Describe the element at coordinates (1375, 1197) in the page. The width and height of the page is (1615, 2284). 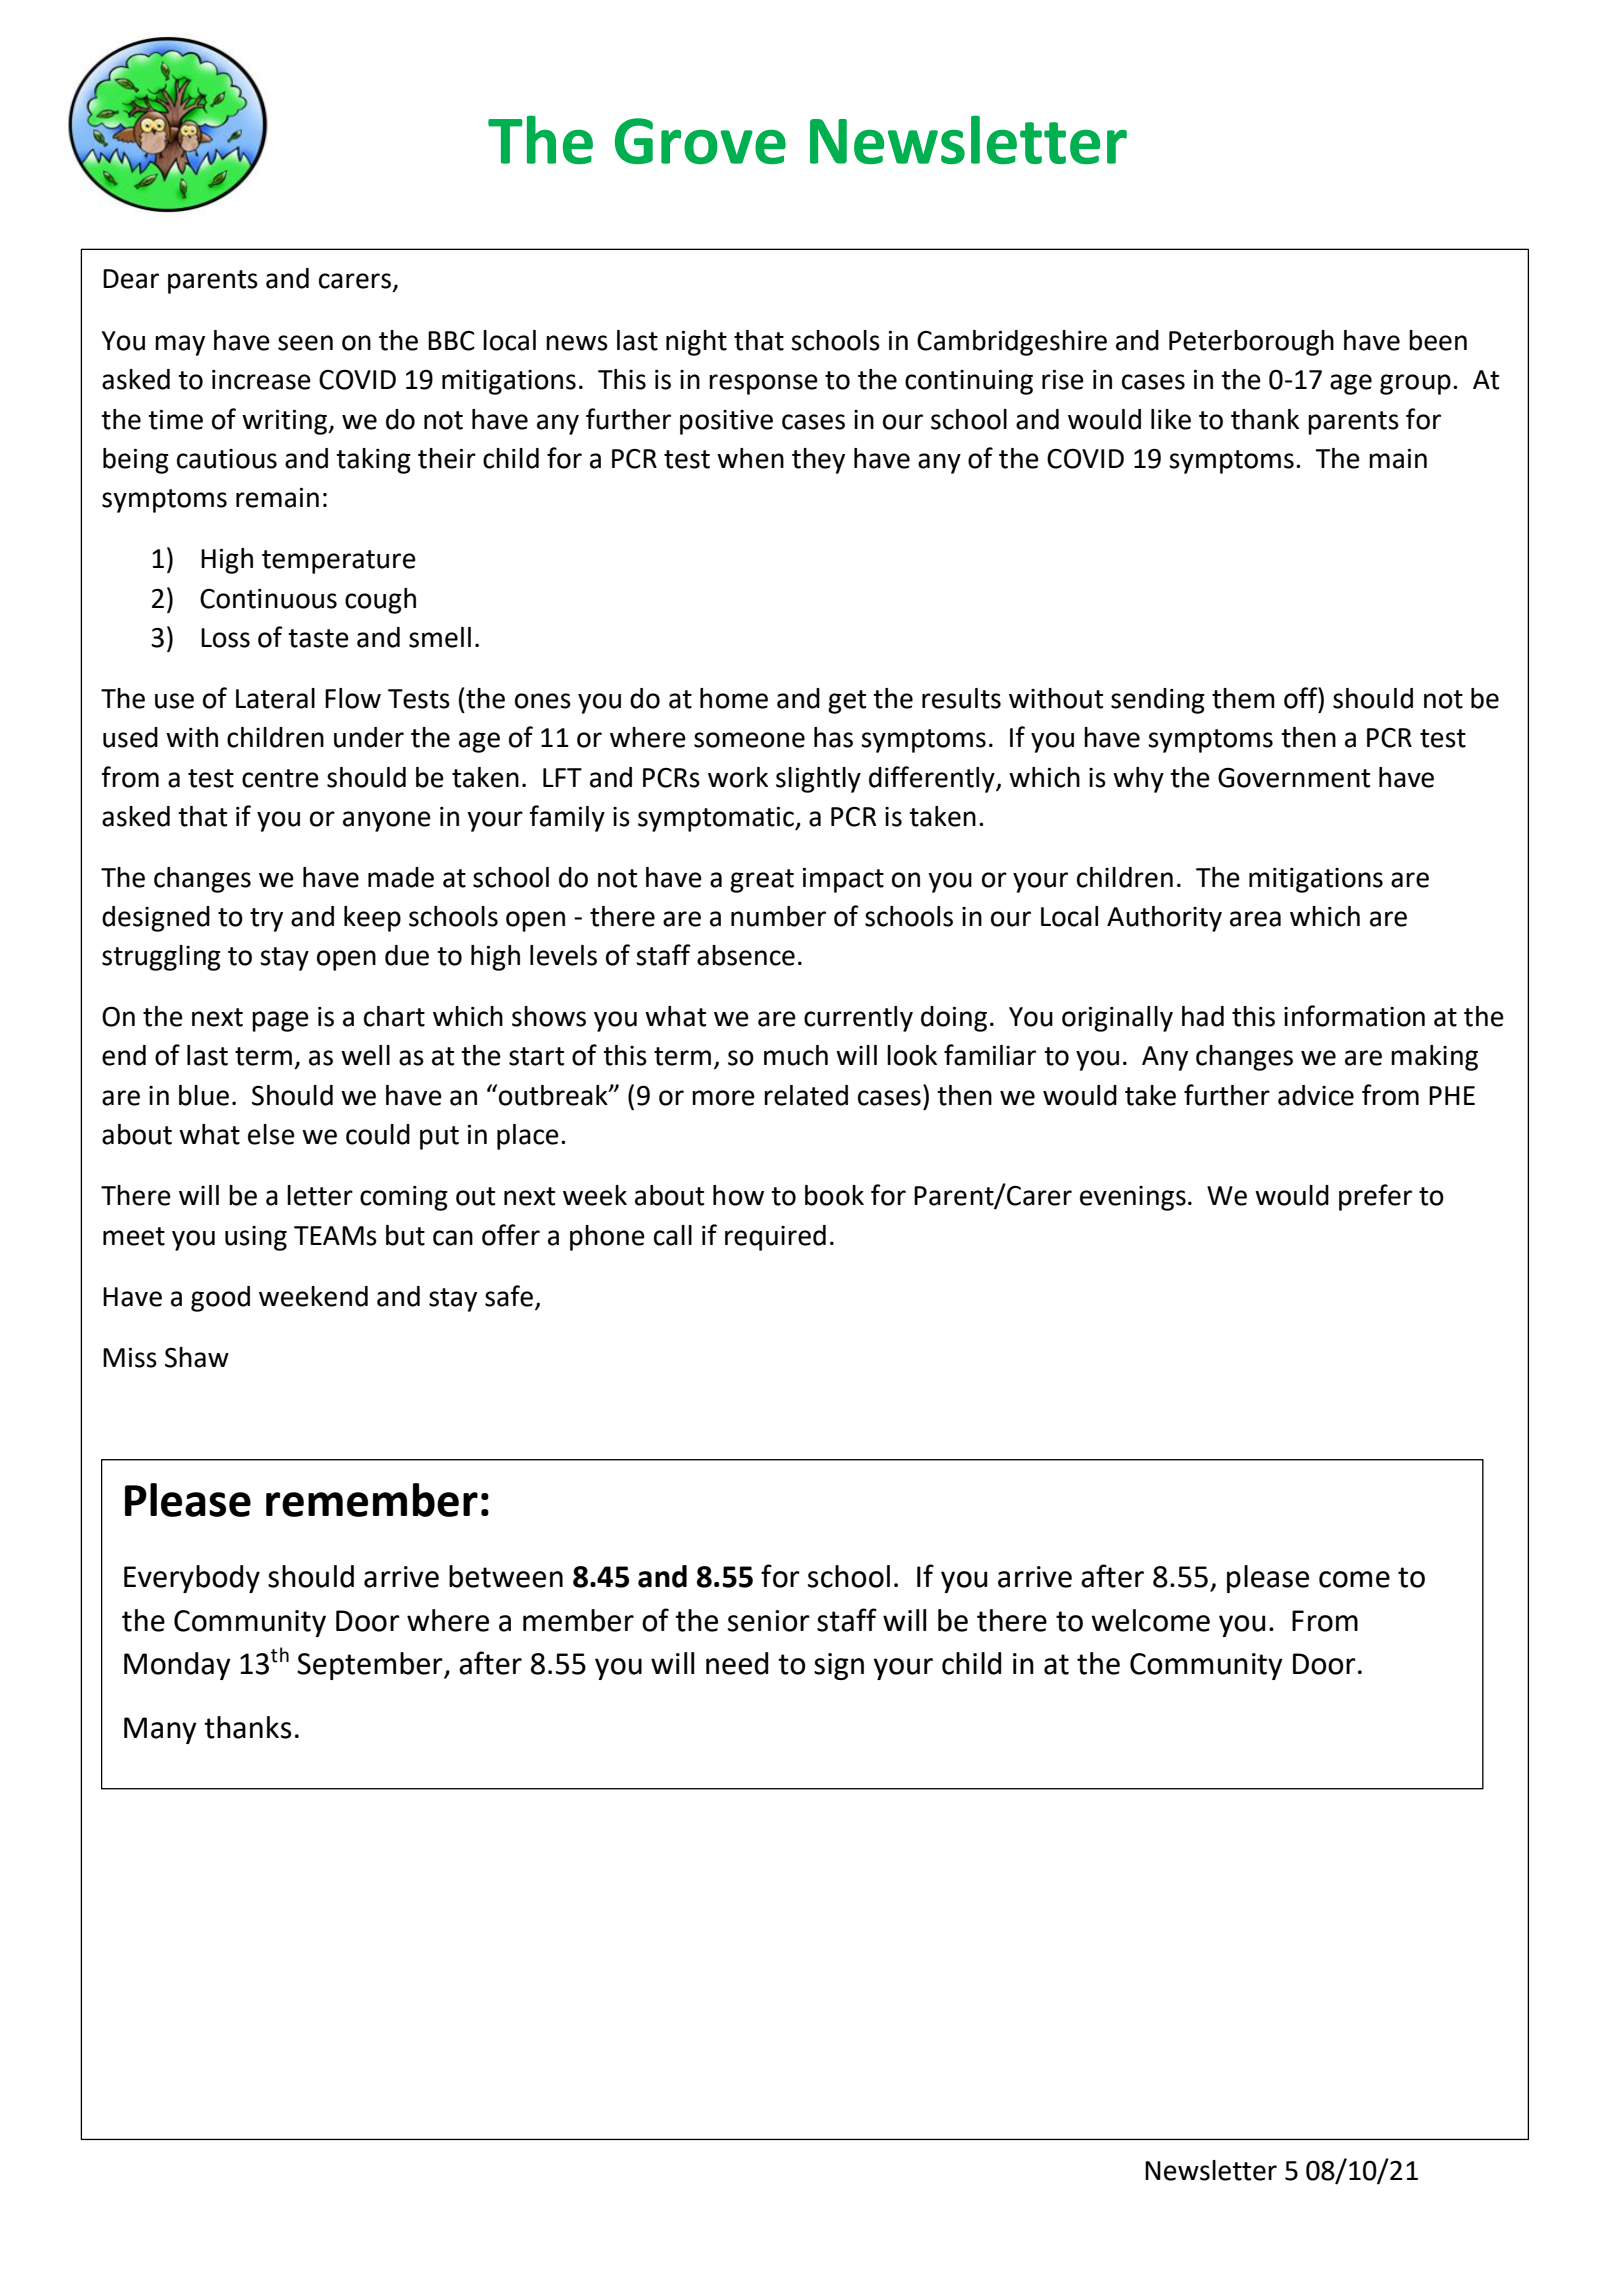
I see `prefer` at that location.
